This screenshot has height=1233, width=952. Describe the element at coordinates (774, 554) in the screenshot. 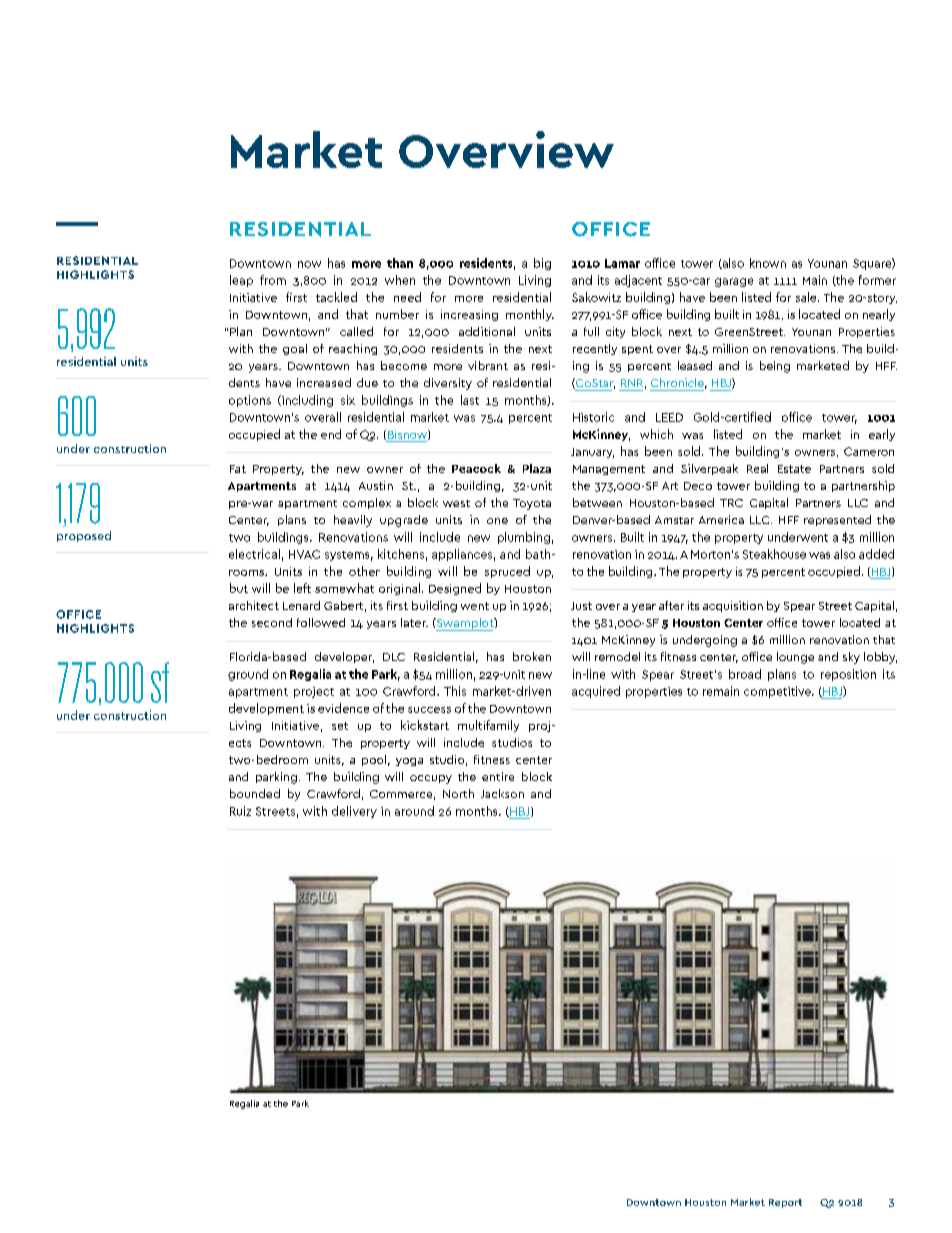

I see `Steakhouse` at that location.
